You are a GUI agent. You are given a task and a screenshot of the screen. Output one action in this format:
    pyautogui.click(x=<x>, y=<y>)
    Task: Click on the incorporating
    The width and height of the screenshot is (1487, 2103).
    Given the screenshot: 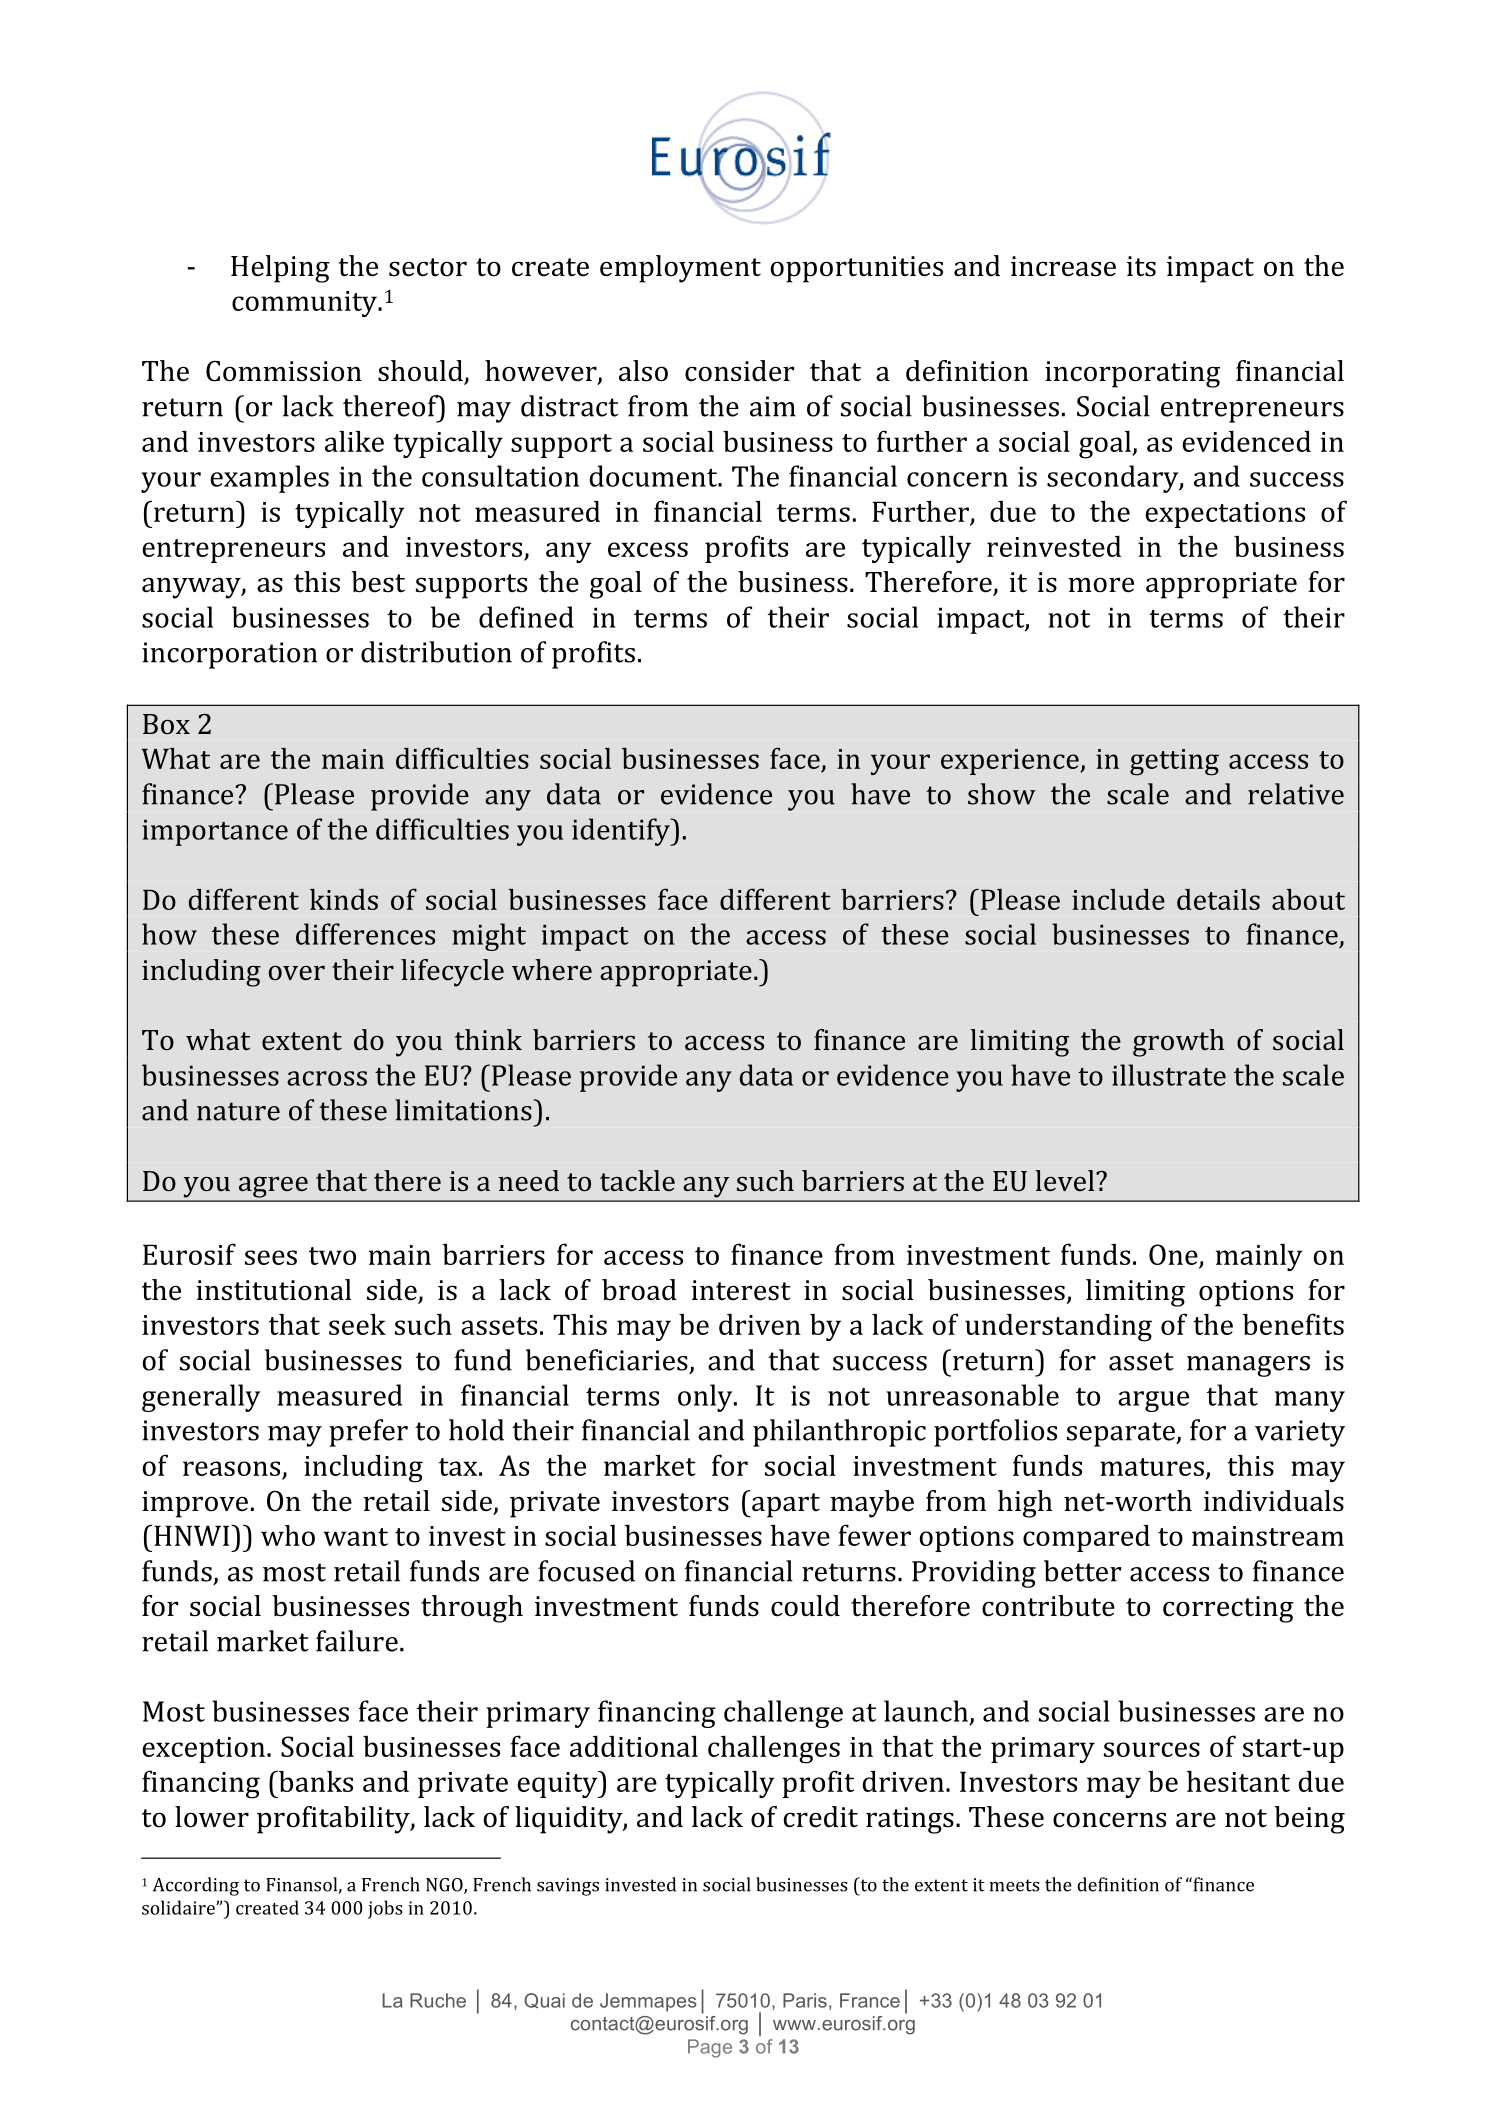 What is the action you would take?
    pyautogui.click(x=1132, y=374)
